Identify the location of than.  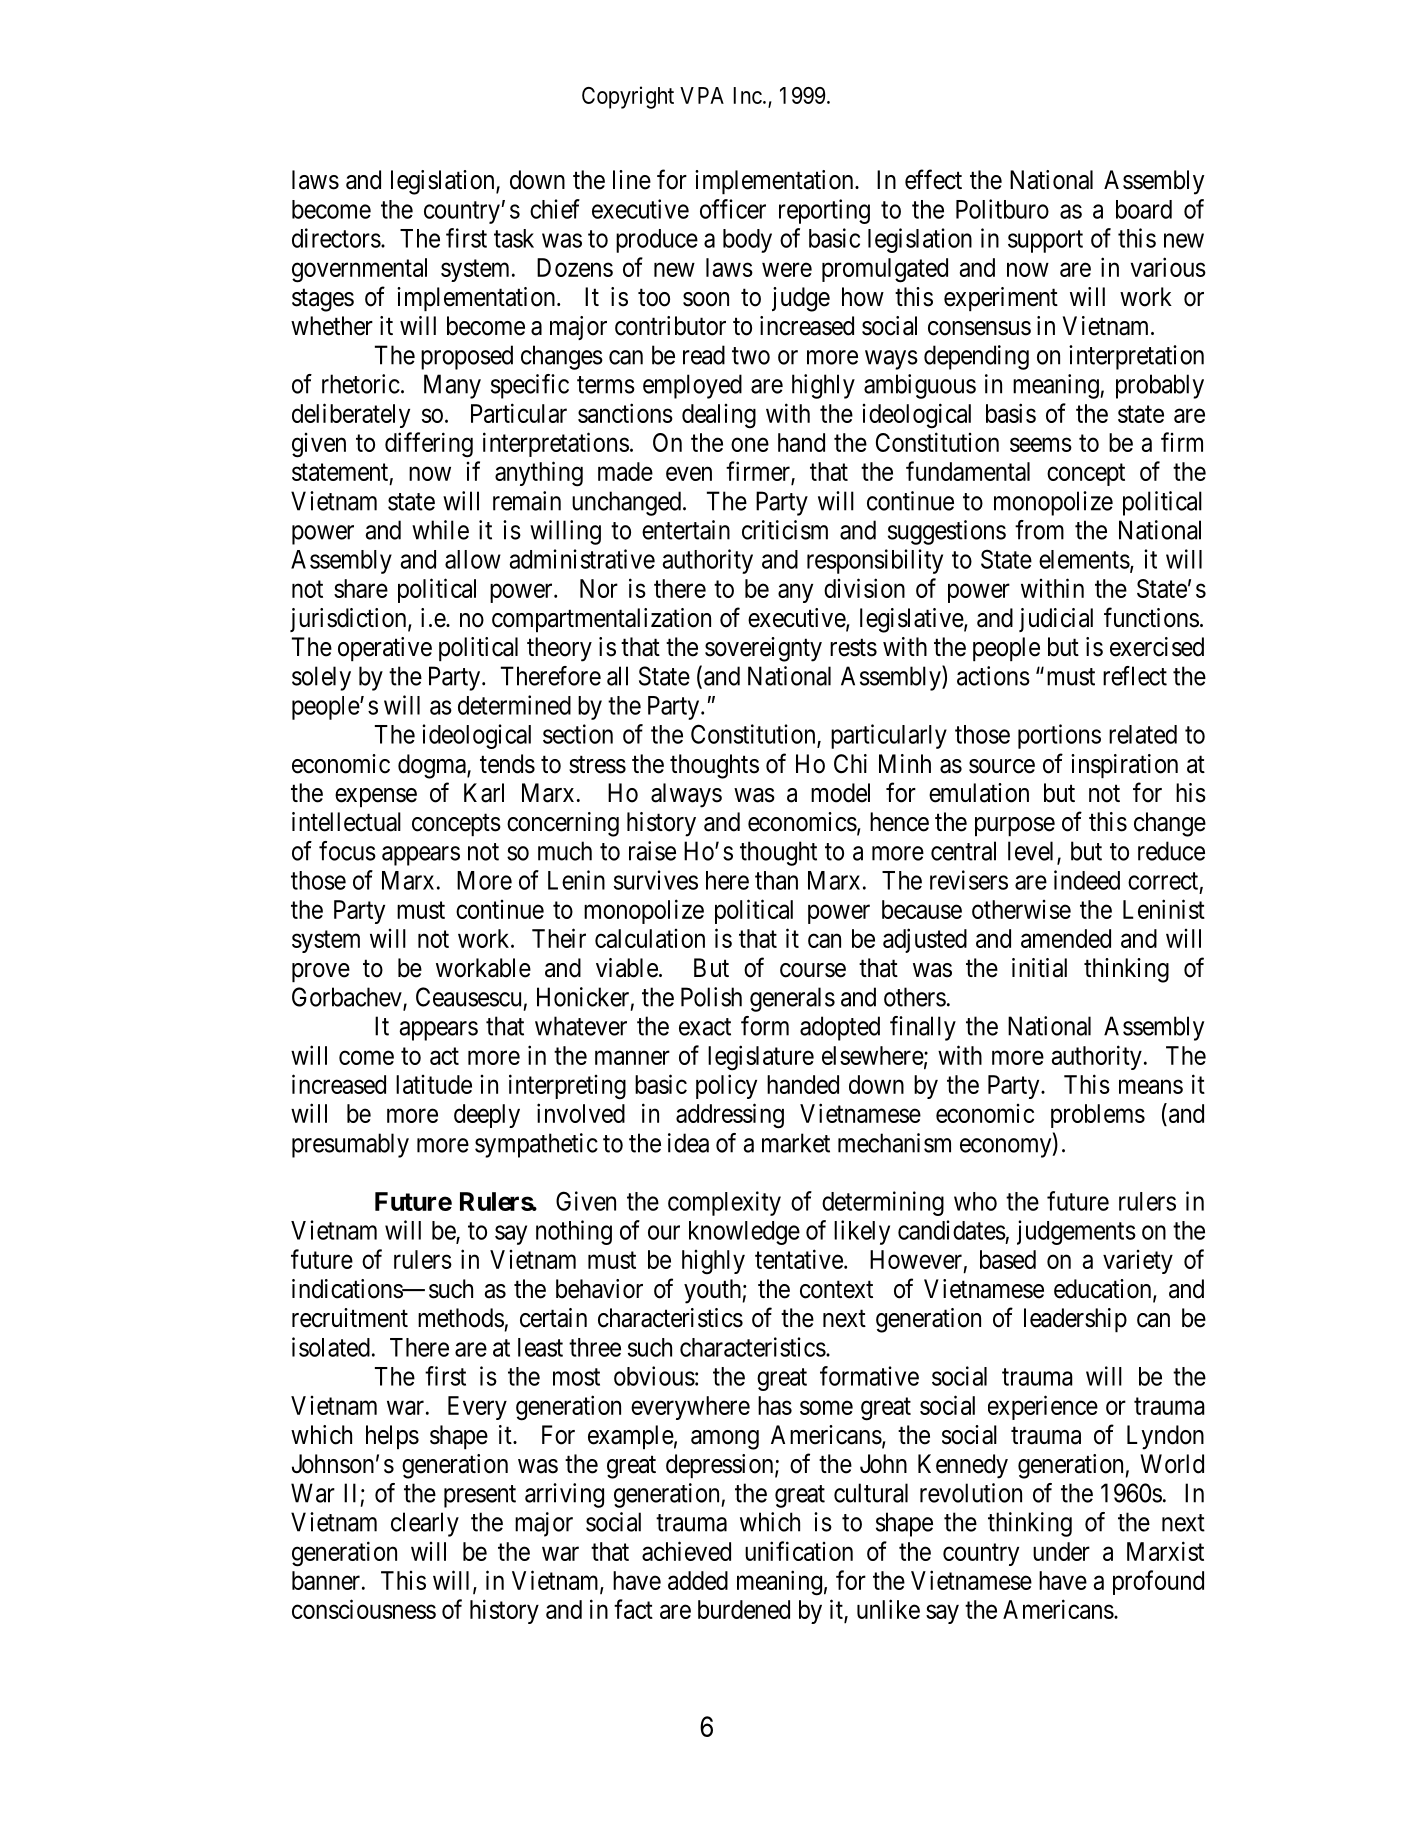
(776, 880).
